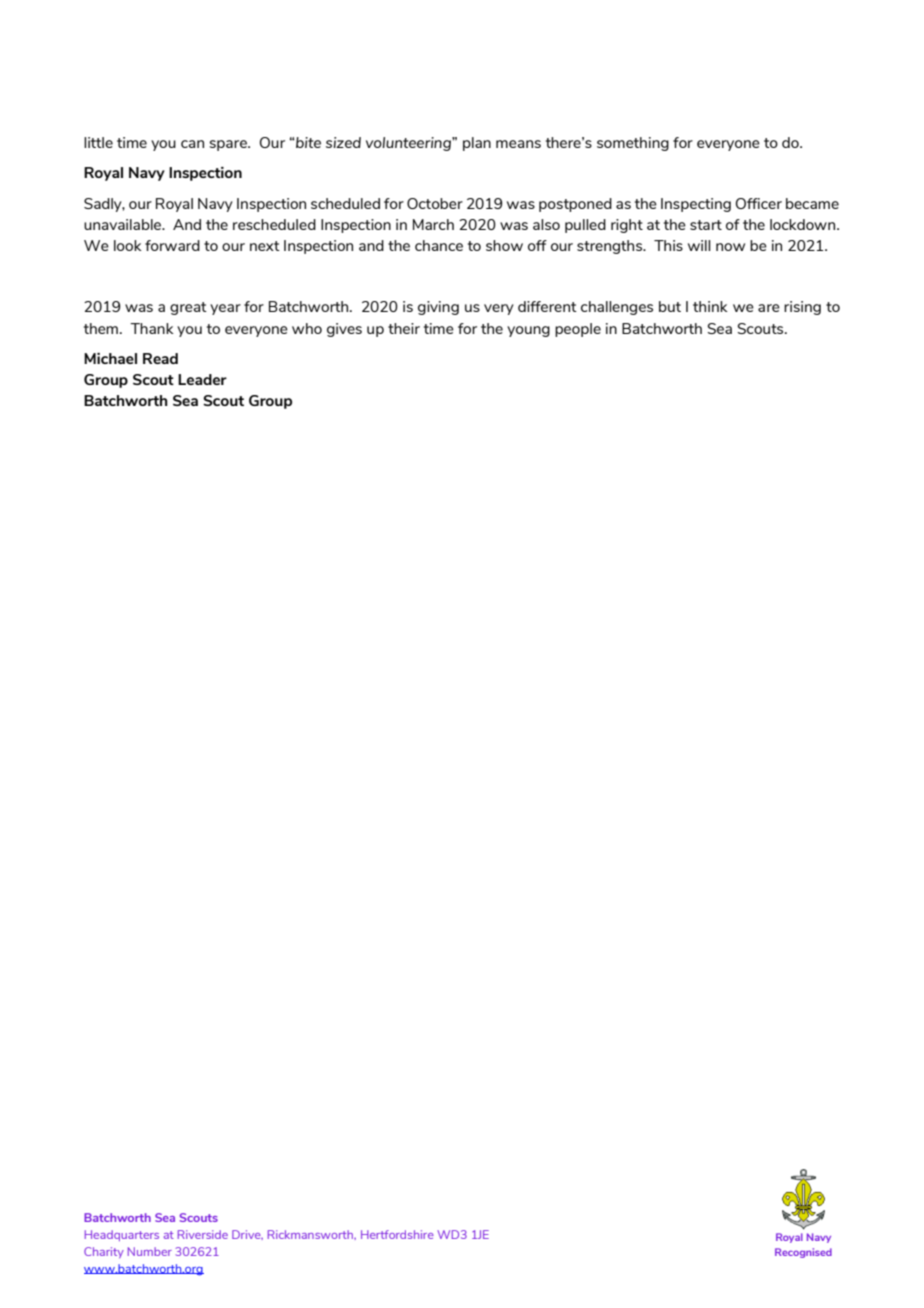 This document has width=924, height=1308. I want to click on Riverside, so click(203, 1234).
